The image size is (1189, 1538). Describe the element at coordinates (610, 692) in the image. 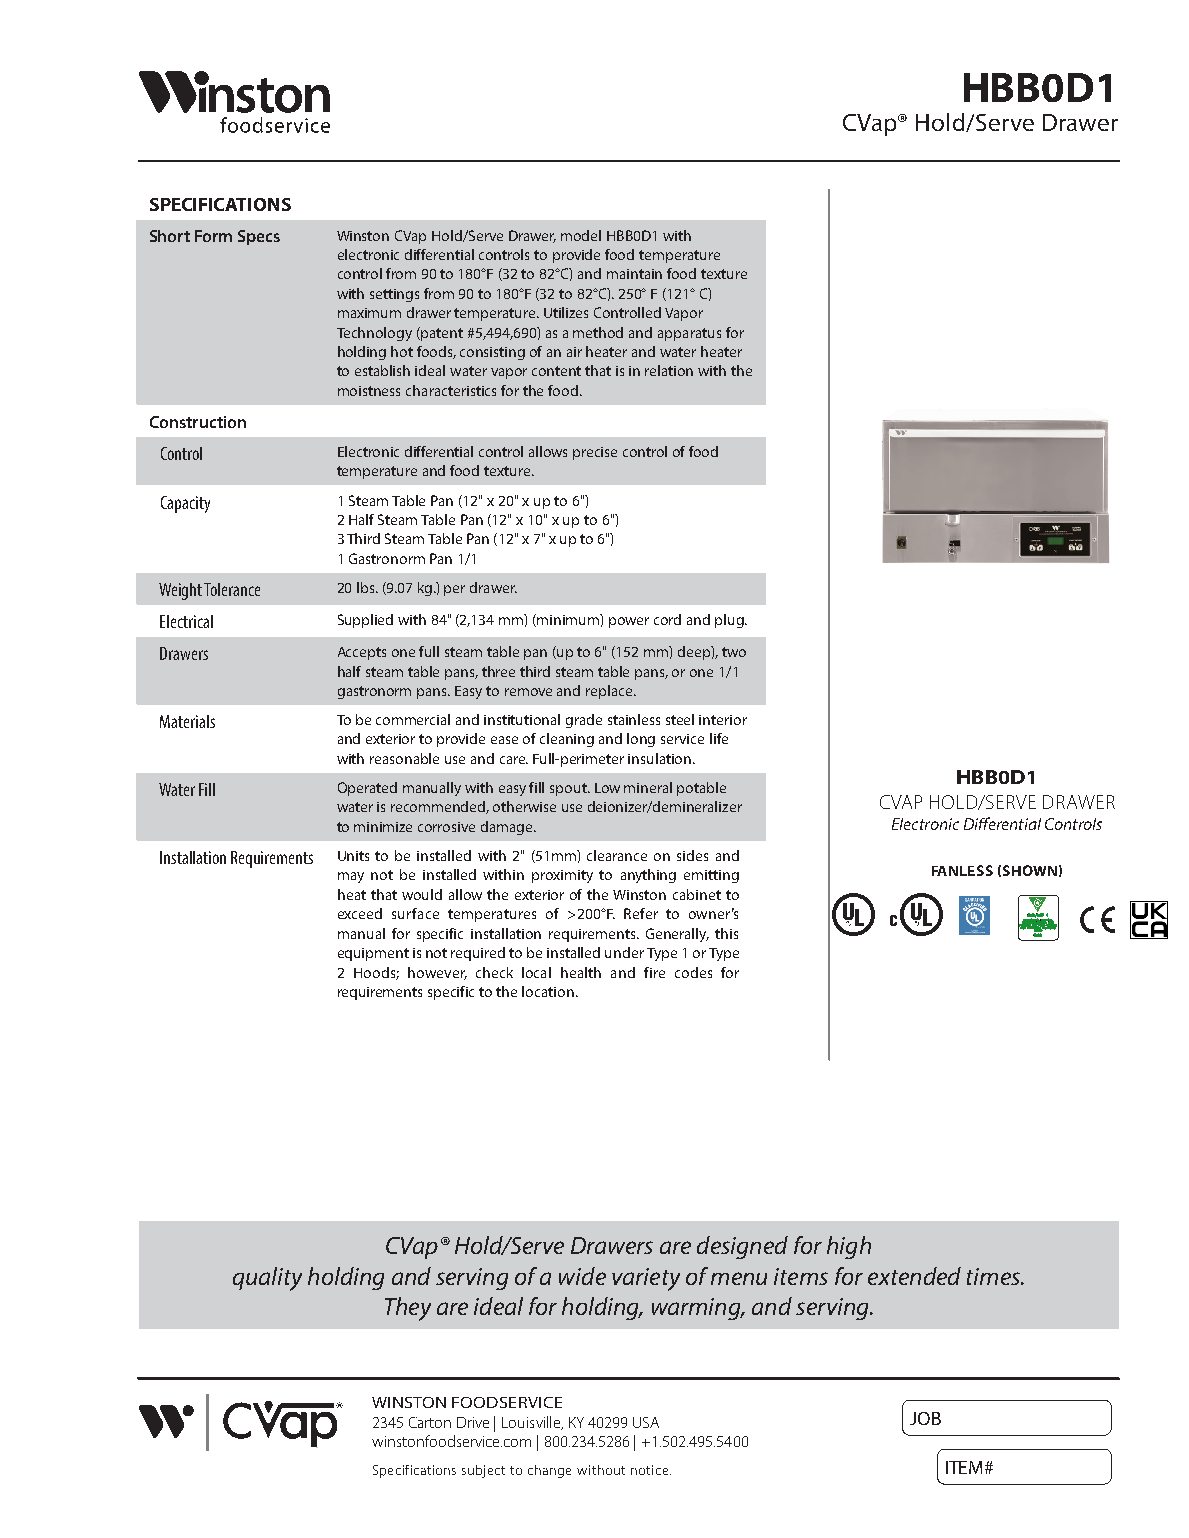

I see `replace` at that location.
